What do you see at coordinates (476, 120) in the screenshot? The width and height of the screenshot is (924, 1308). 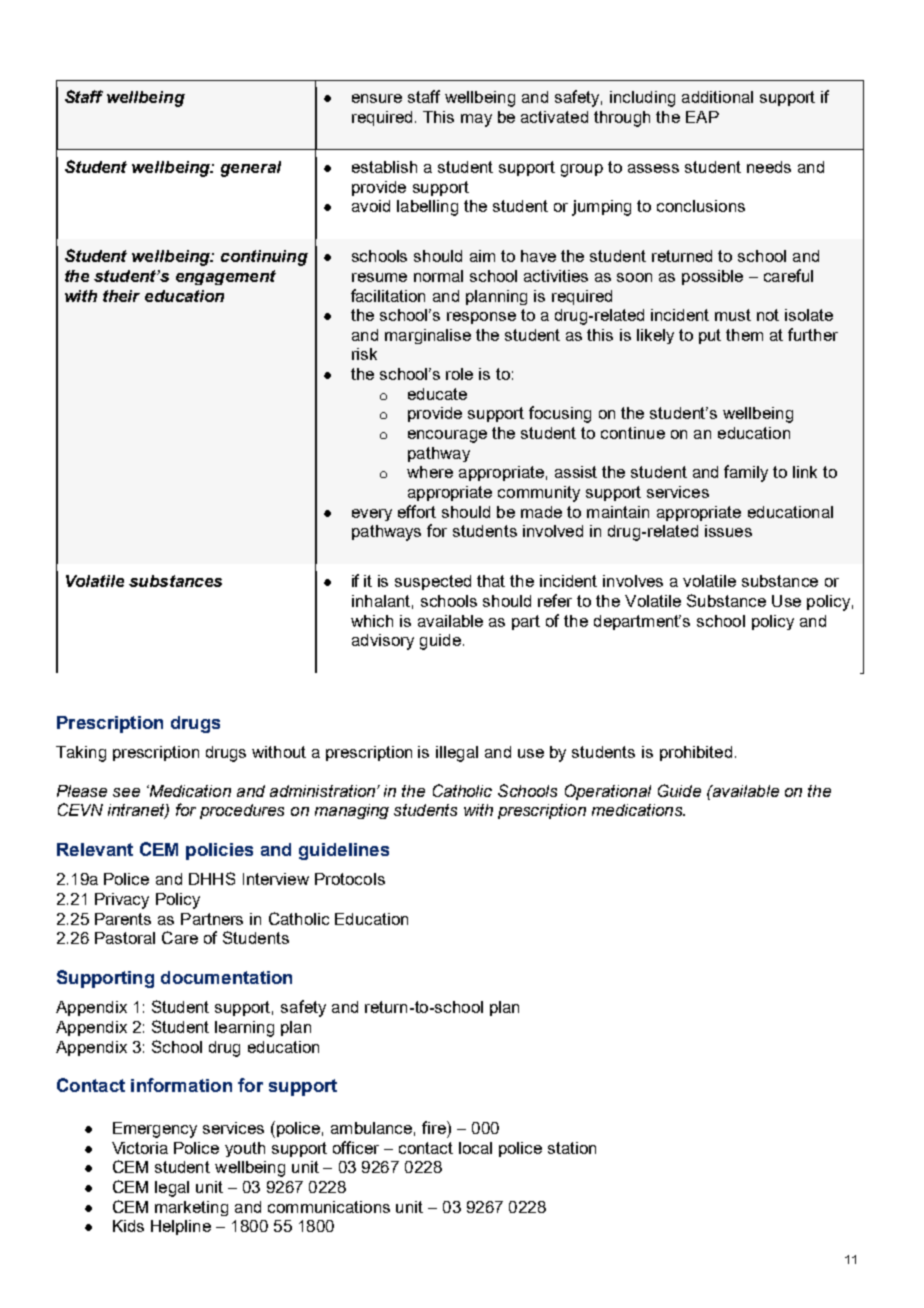 I see `may` at bounding box center [476, 120].
